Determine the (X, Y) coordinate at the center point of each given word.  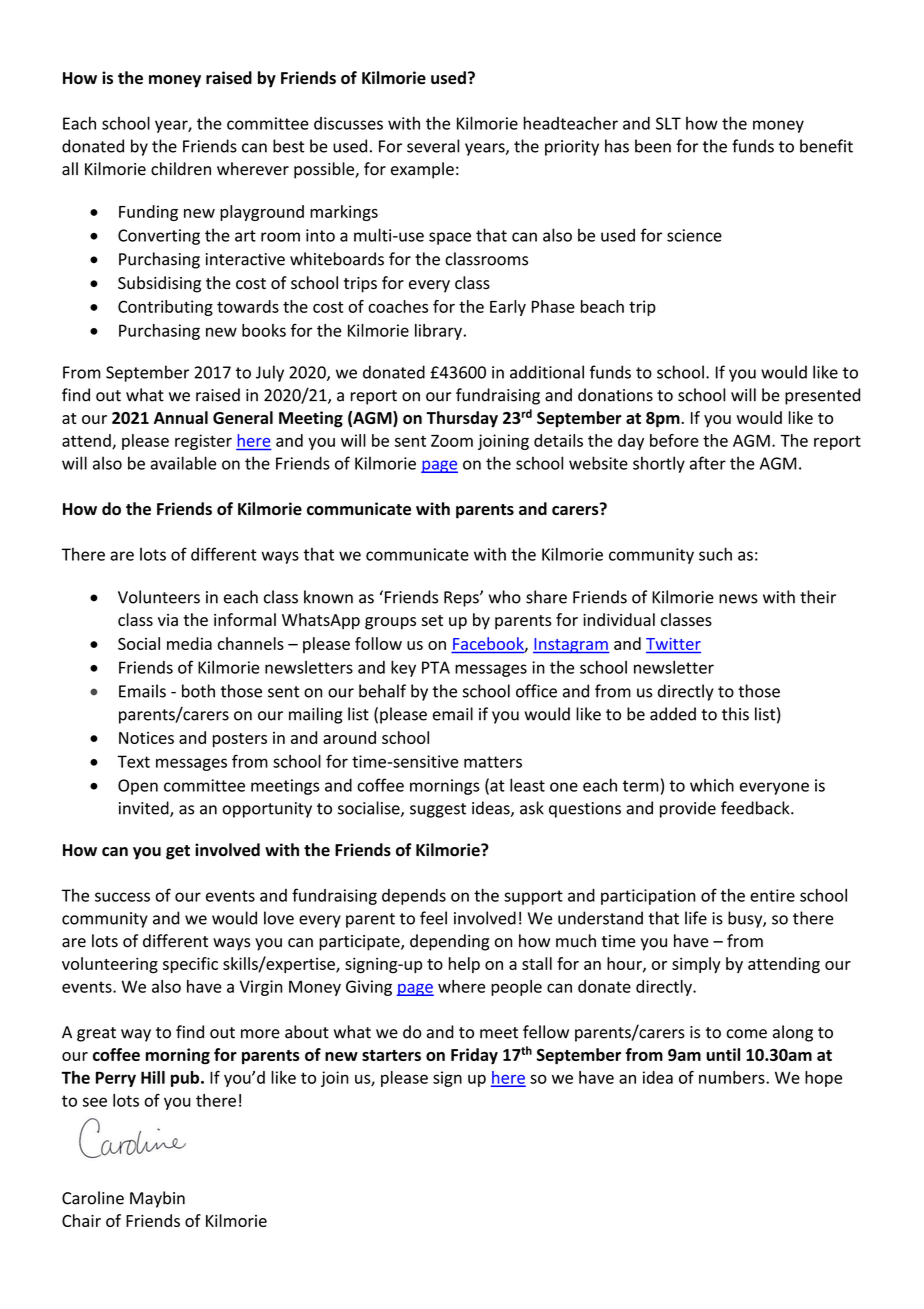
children (181, 169)
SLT (668, 123)
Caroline (93, 1198)
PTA (436, 667)
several (433, 146)
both (198, 691)
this (735, 714)
